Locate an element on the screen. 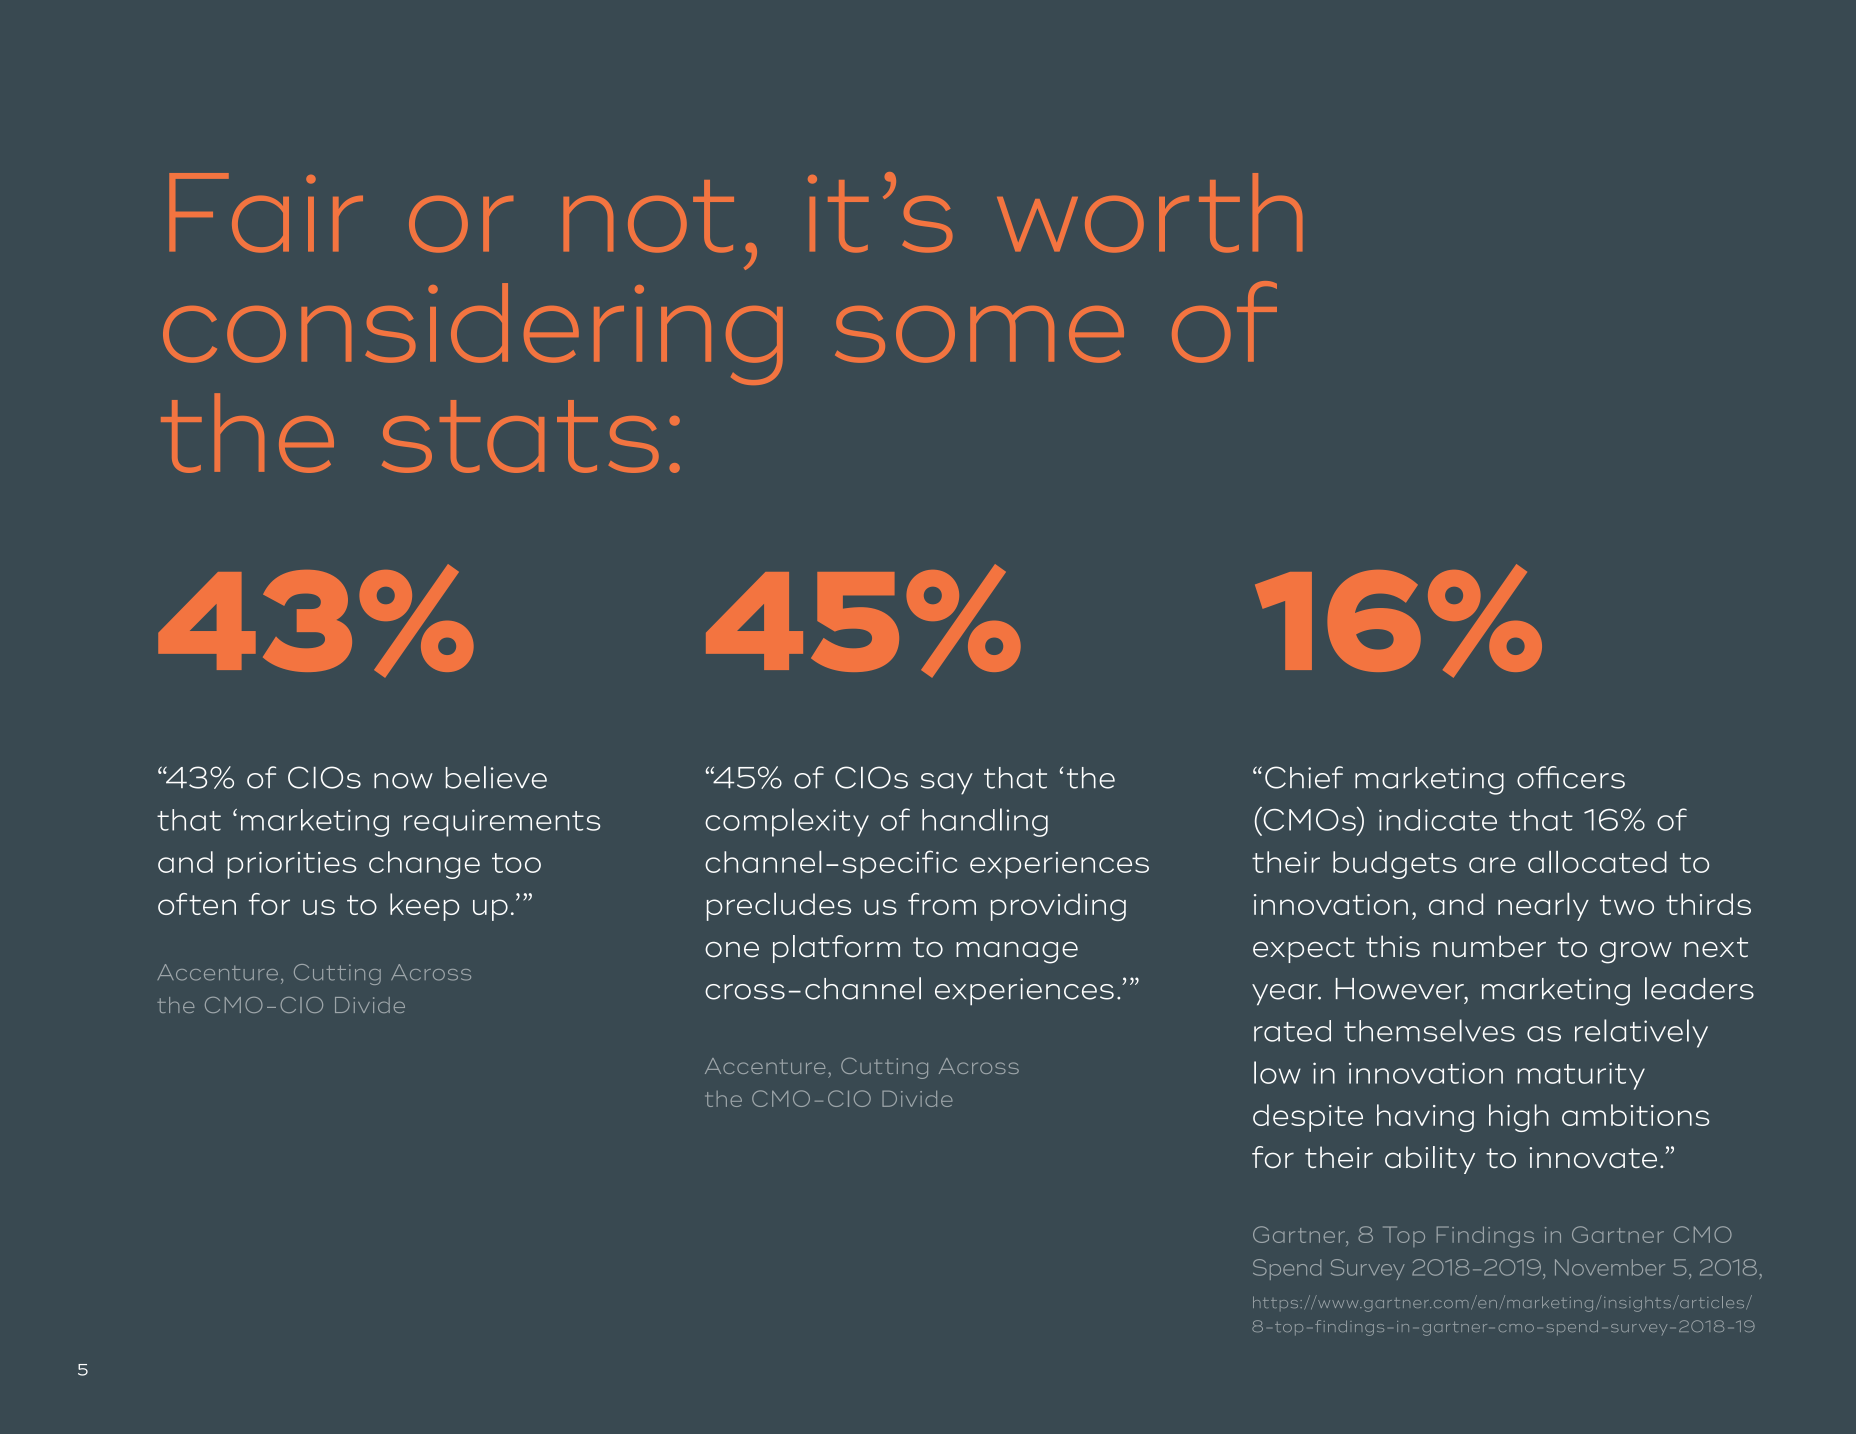  stats is located at coordinates (520, 436).
